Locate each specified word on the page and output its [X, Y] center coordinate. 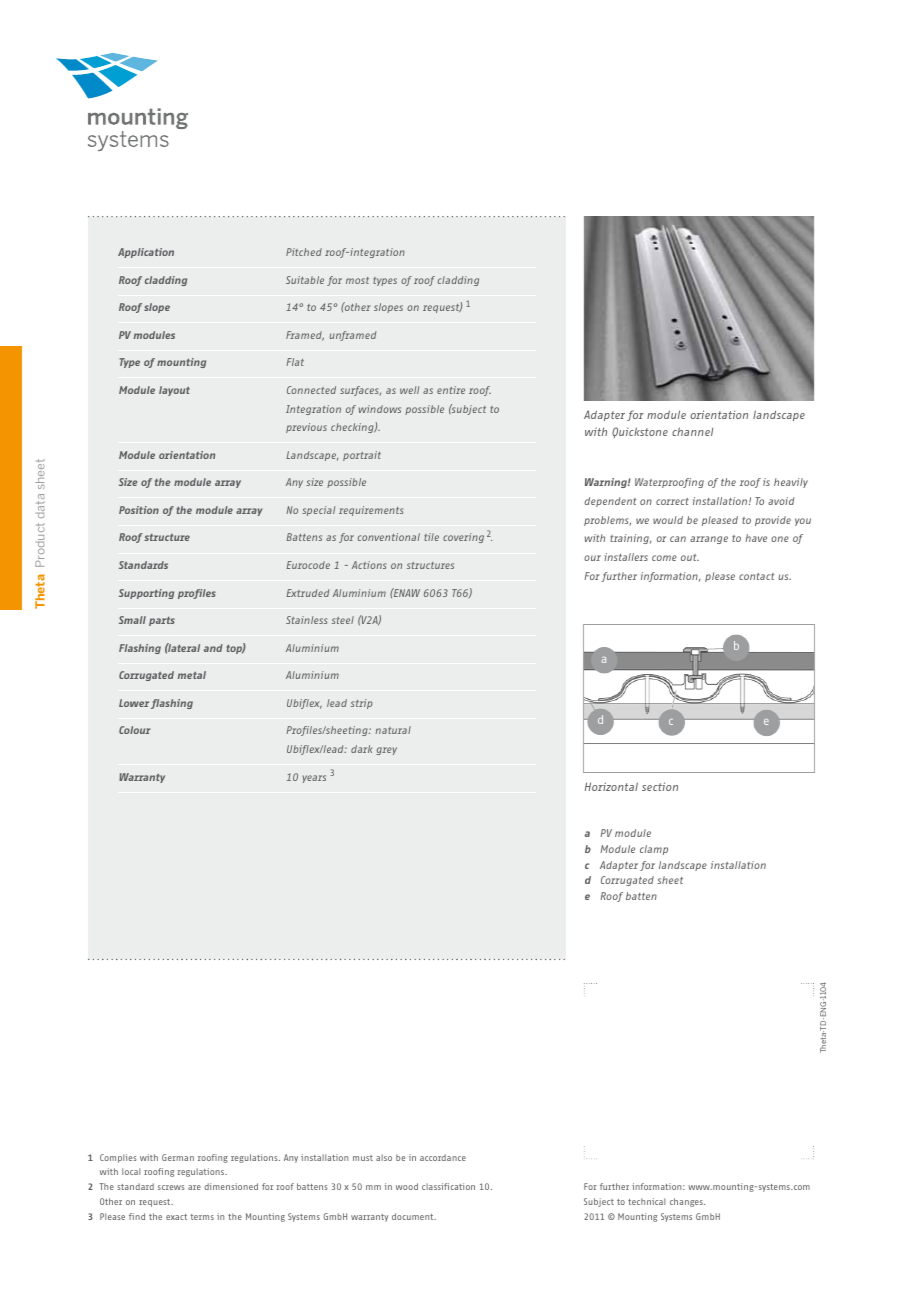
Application [146, 253]
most [357, 280]
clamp [654, 850]
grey [386, 751]
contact [756, 576]
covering [463, 538]
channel [692, 431]
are [194, 1187]
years [314, 779]
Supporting [146, 594]
